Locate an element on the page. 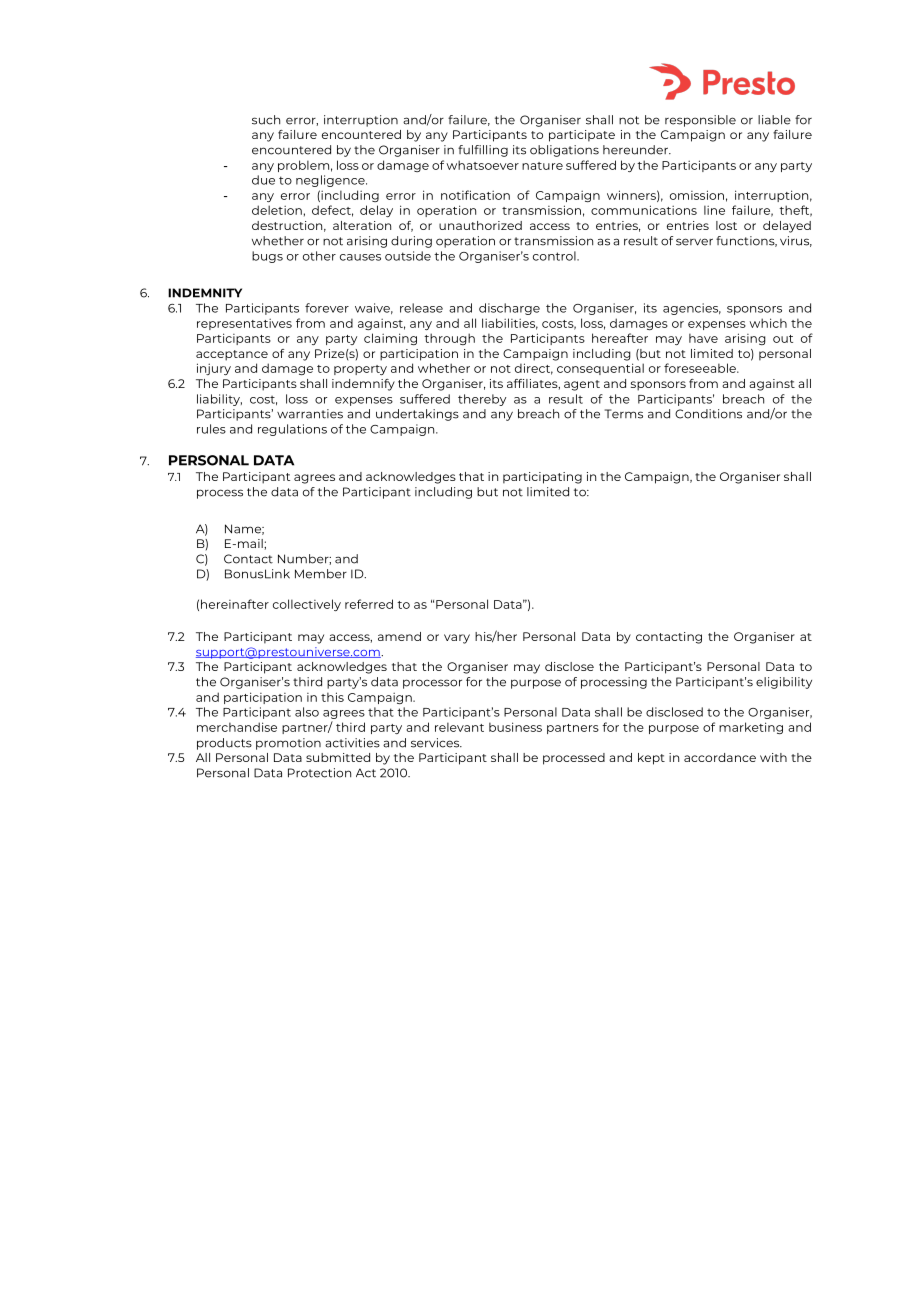  such is located at coordinates (266, 120).
